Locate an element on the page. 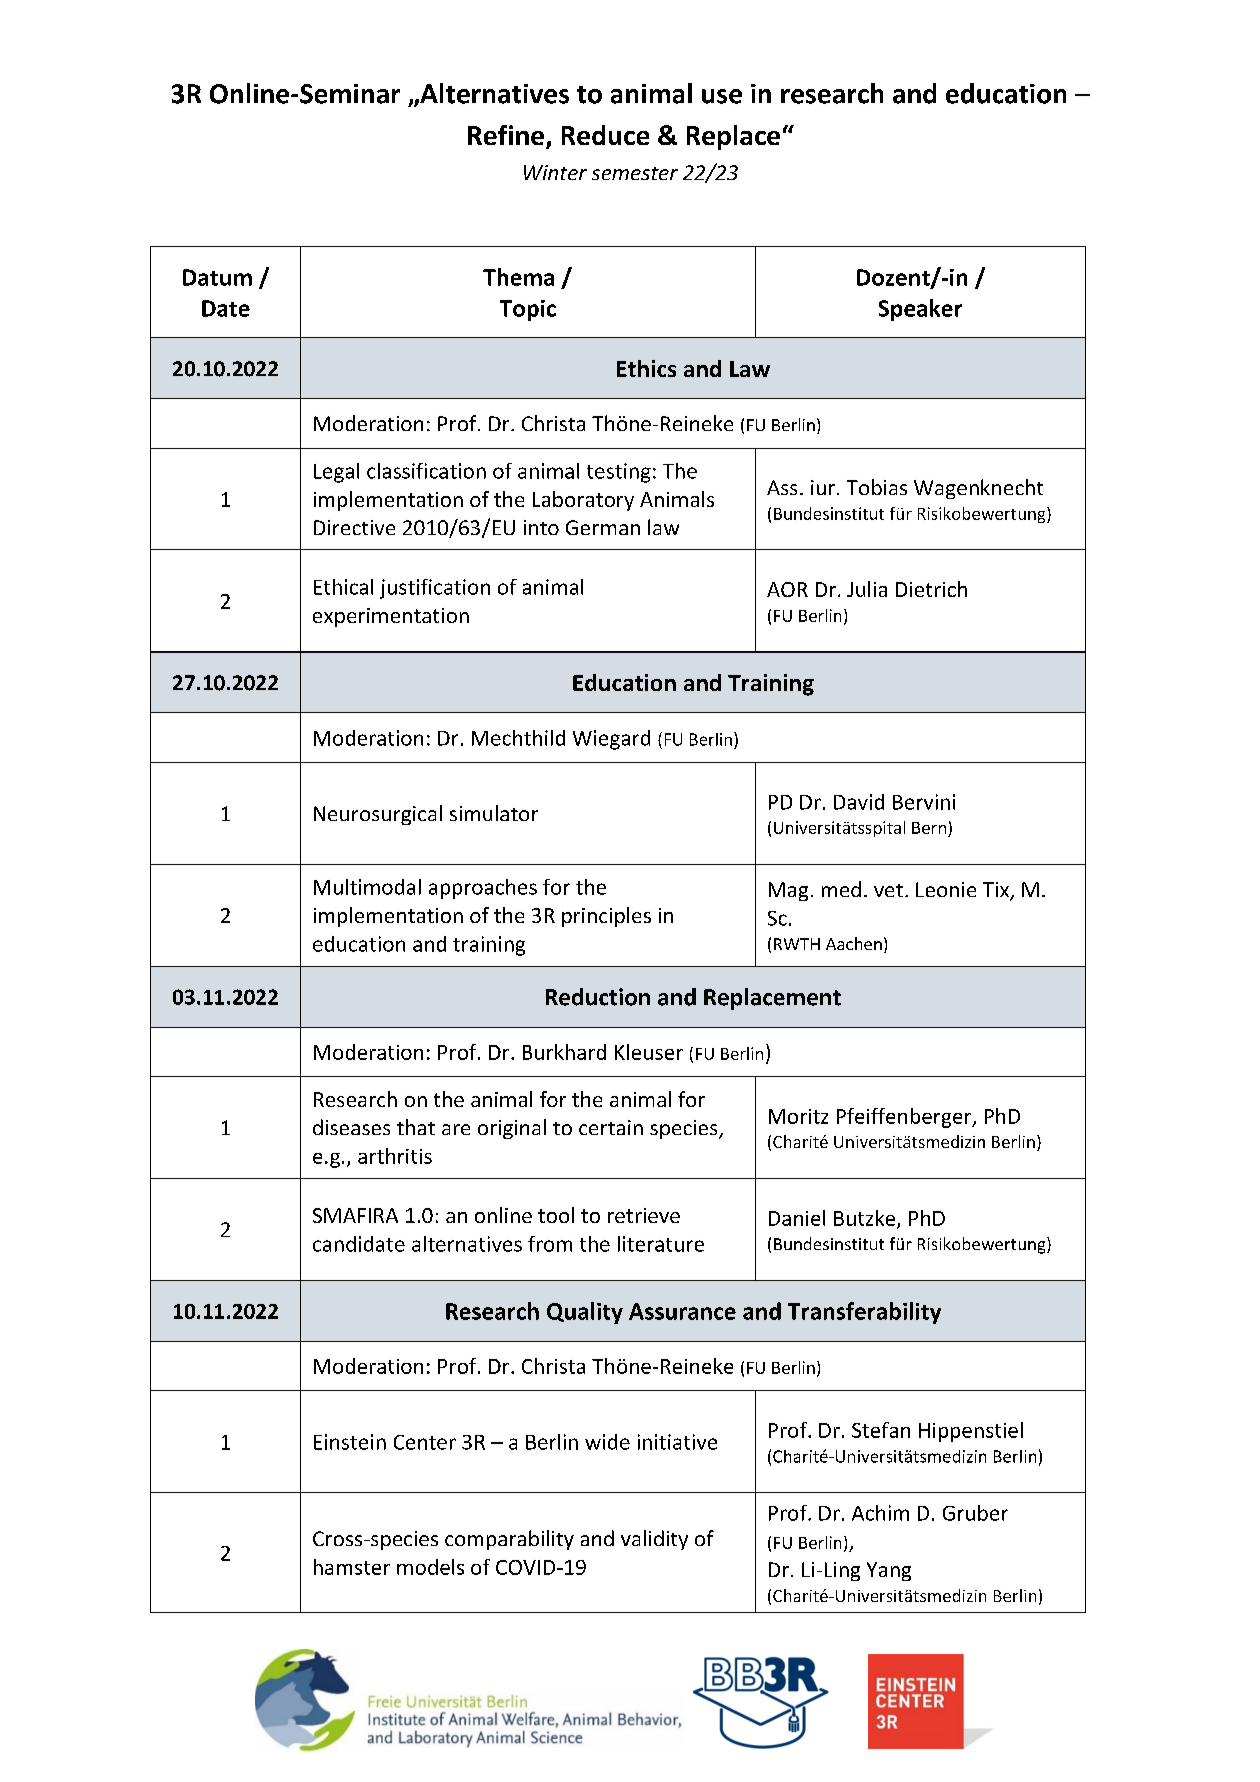  Datum is located at coordinates (217, 277).
